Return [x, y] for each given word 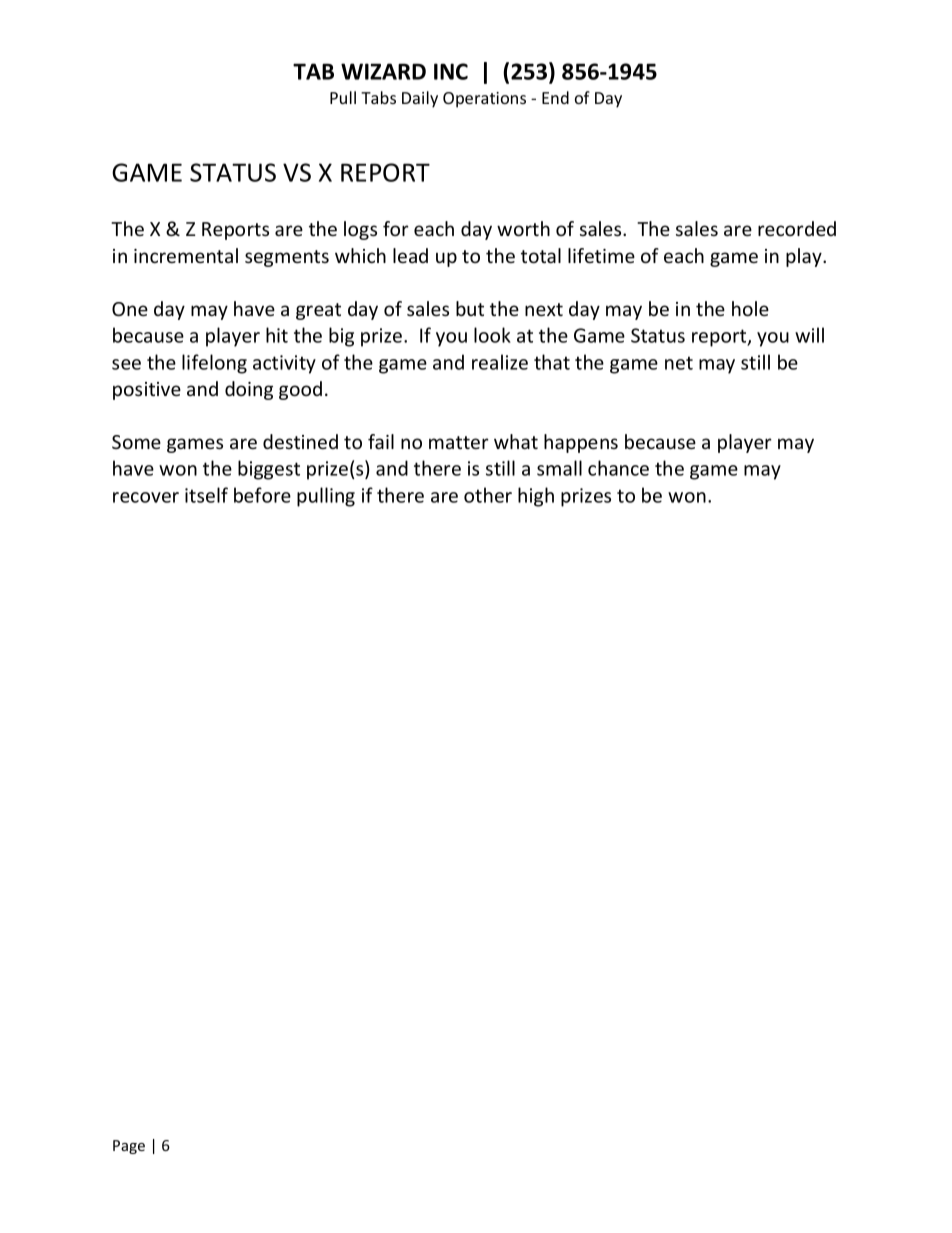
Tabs [378, 97]
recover [146, 497]
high [536, 497]
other [488, 495]
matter [459, 442]
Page [129, 1147]
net [679, 363]
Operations [484, 100]
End [555, 97]
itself [206, 495]
